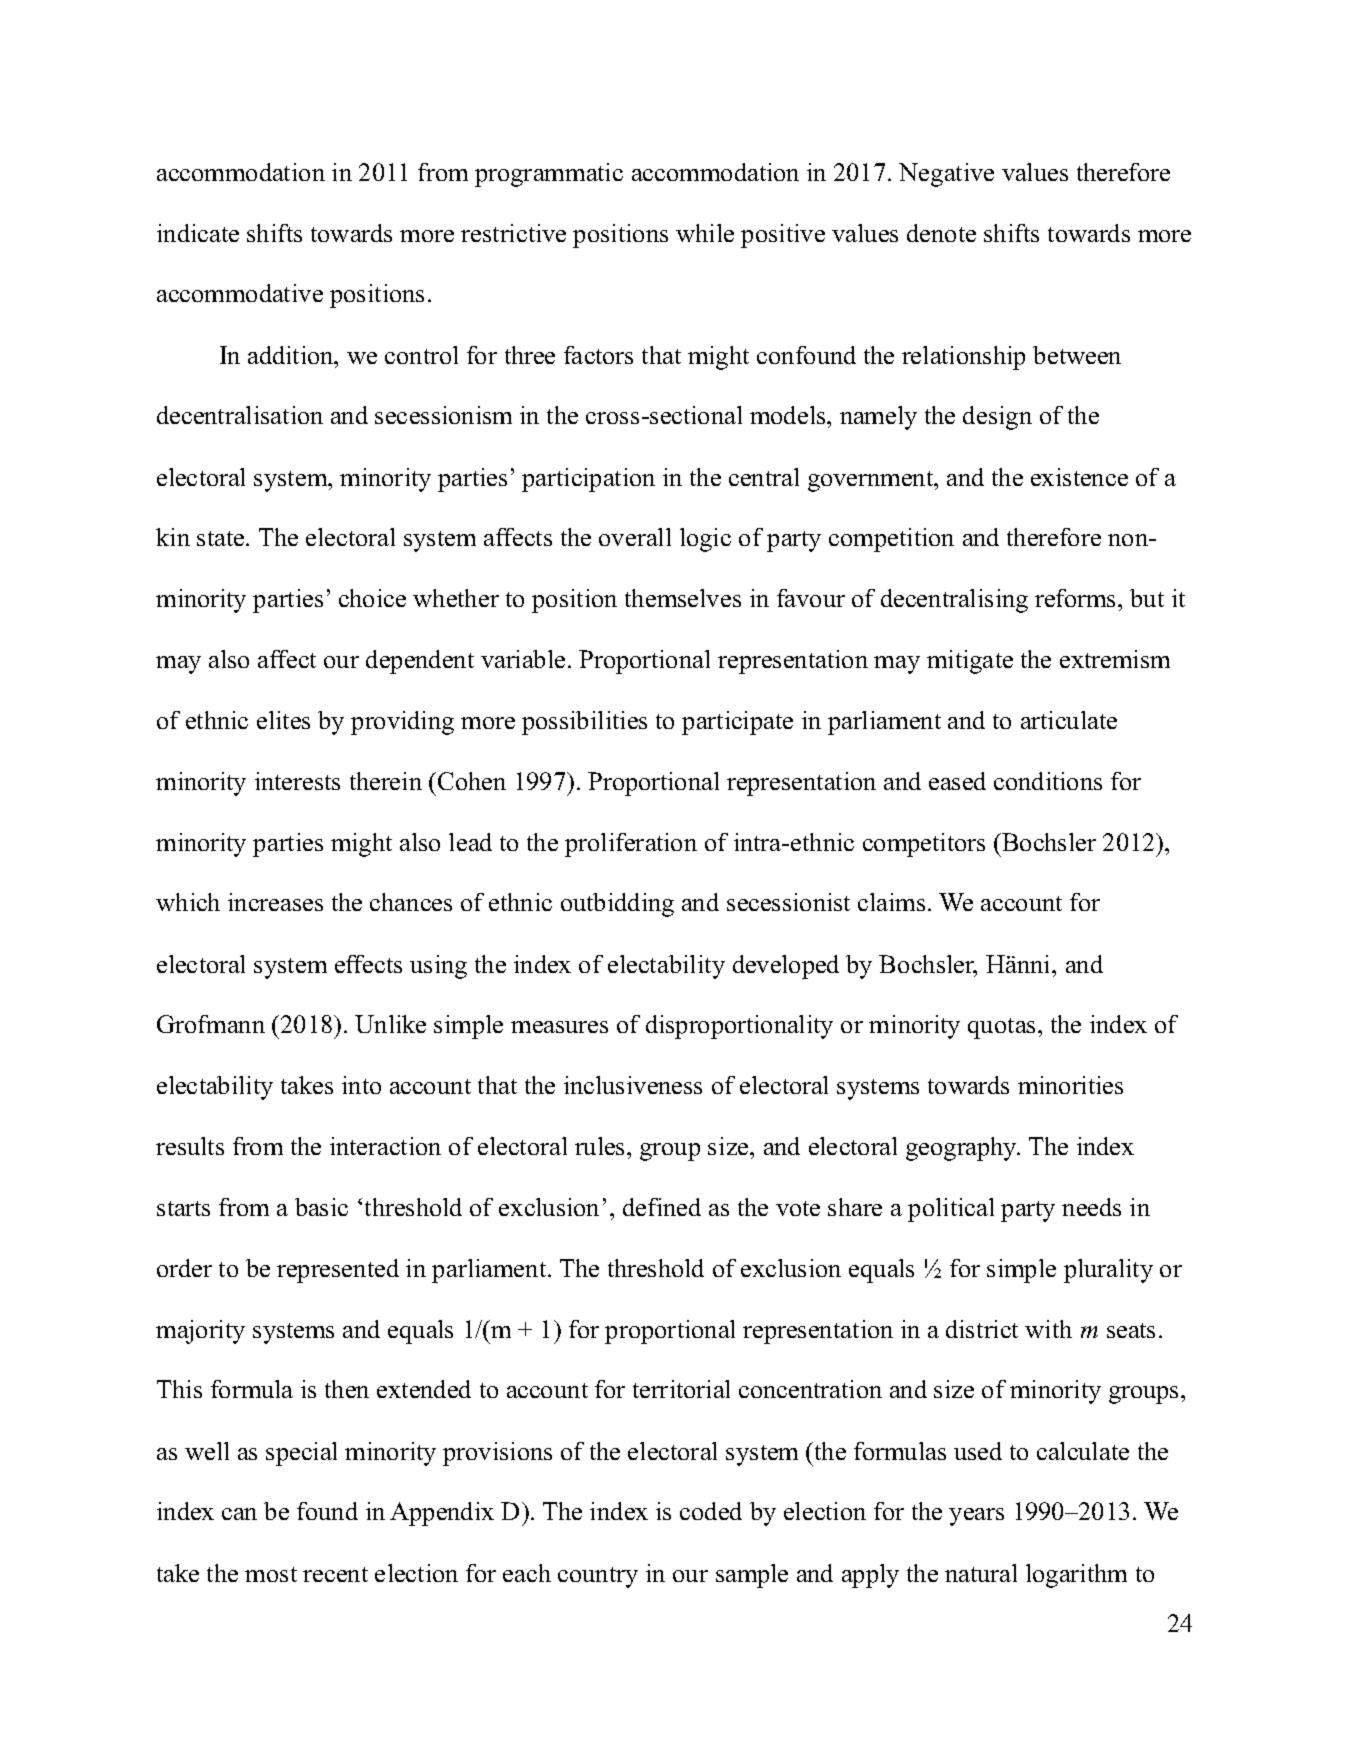  What do you see at coordinates (222, 538) in the document?
I see `state` at bounding box center [222, 538].
